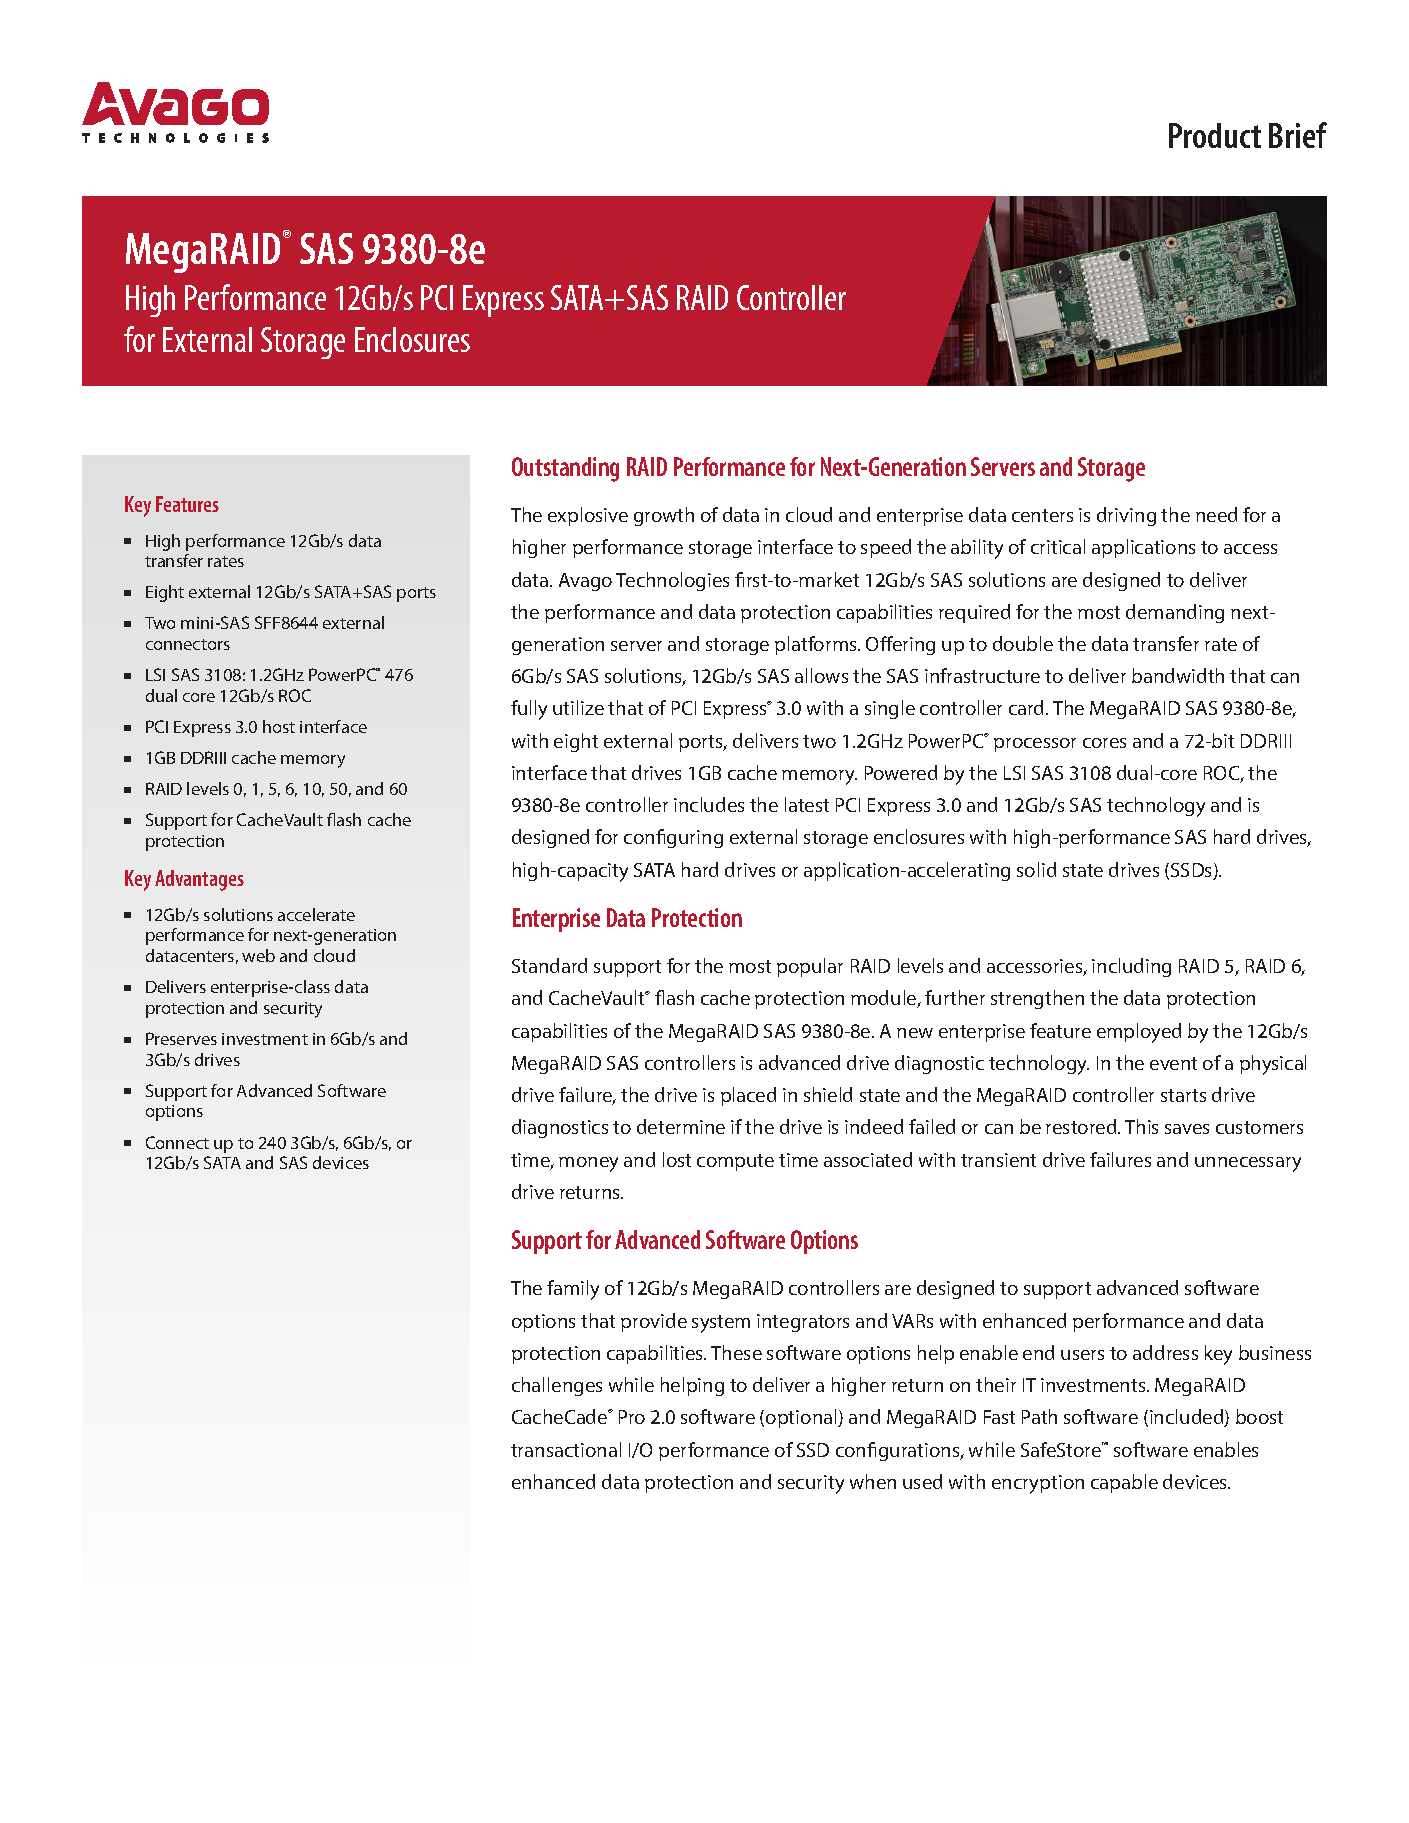  What do you see at coordinates (565, 469) in the screenshot?
I see `Outstanding` at bounding box center [565, 469].
